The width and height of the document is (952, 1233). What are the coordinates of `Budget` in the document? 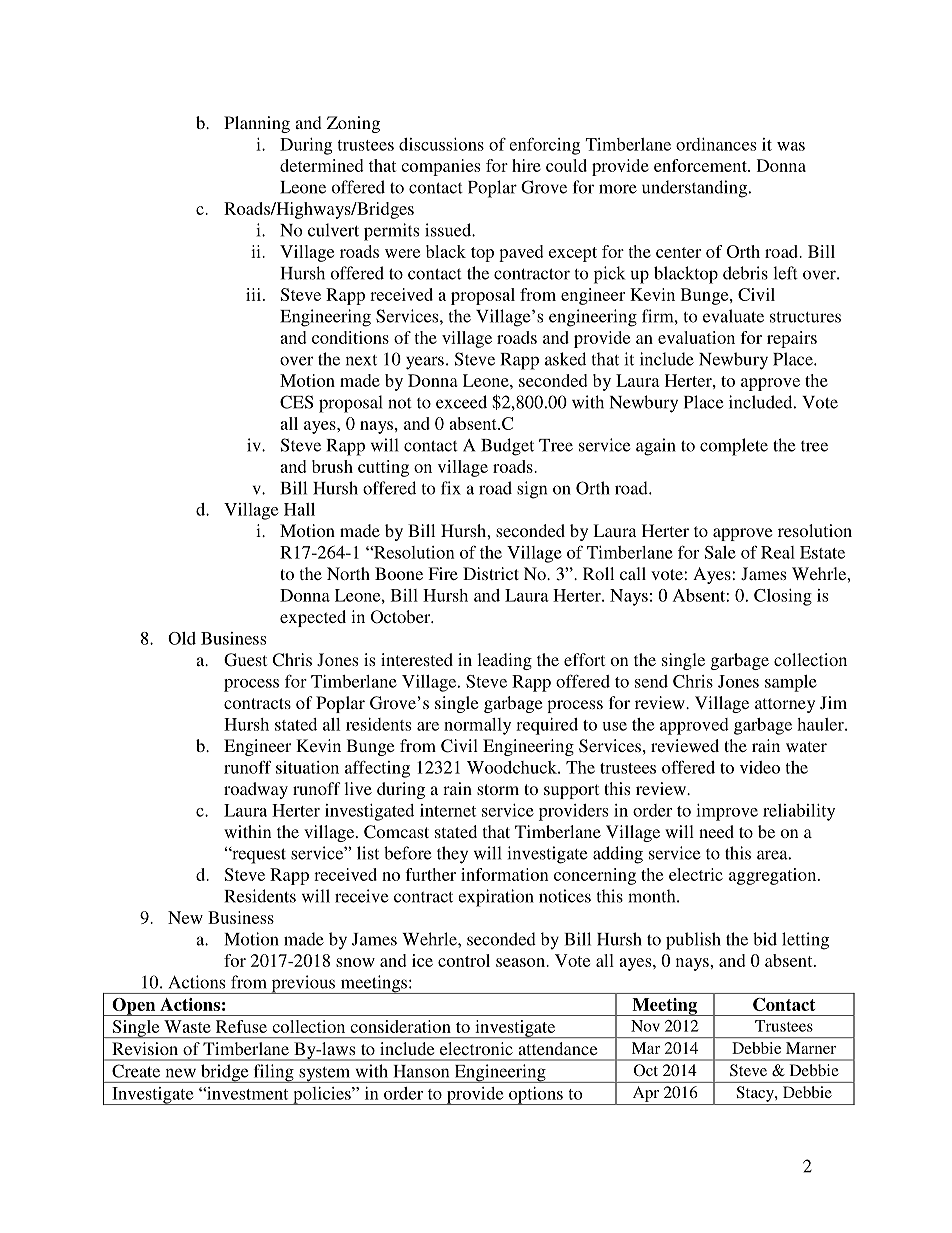 It's located at (507, 447).
